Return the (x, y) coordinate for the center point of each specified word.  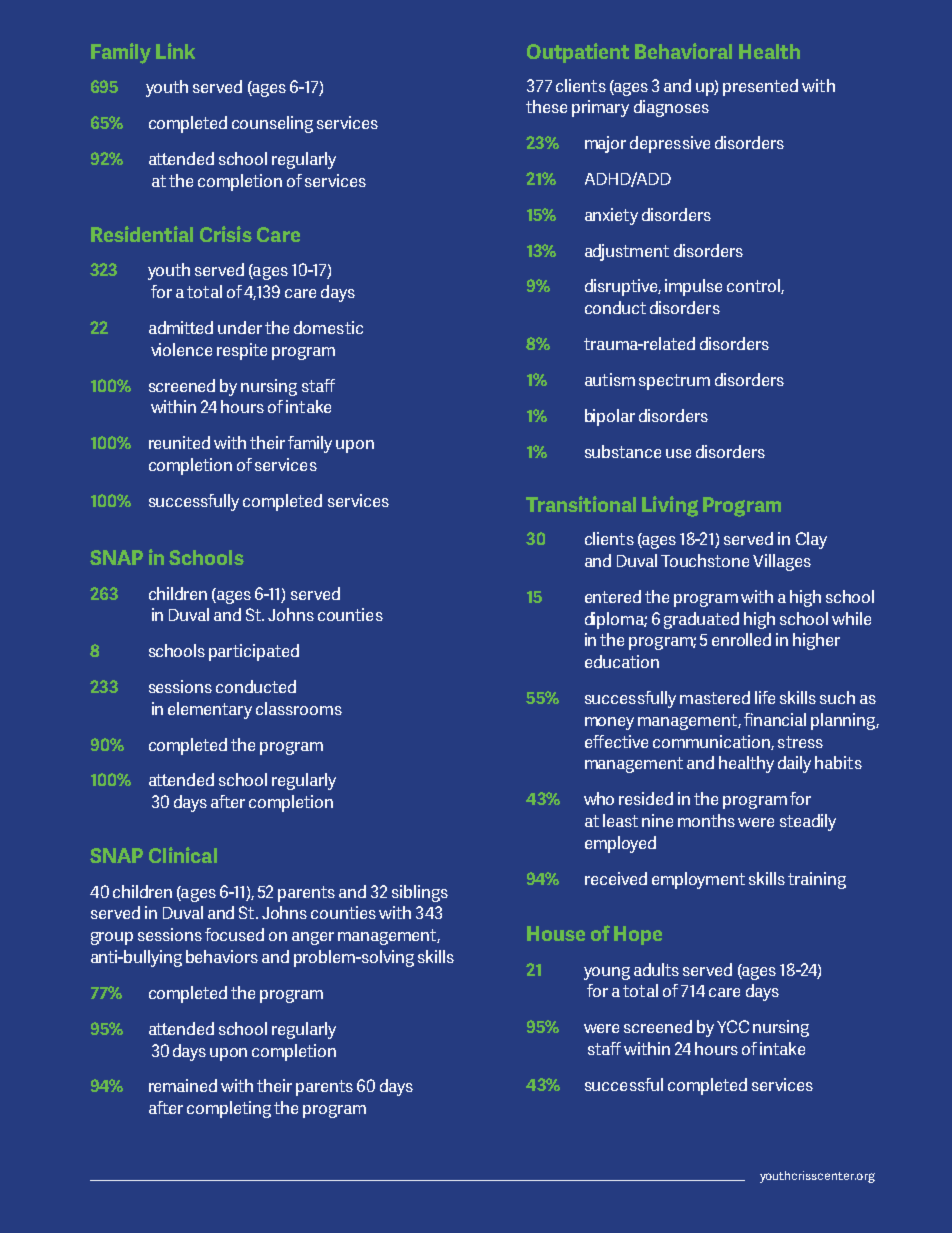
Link (175, 51)
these (546, 106)
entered (613, 596)
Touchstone (705, 560)
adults (656, 969)
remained (183, 1085)
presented (760, 87)
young (607, 973)
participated (254, 652)
